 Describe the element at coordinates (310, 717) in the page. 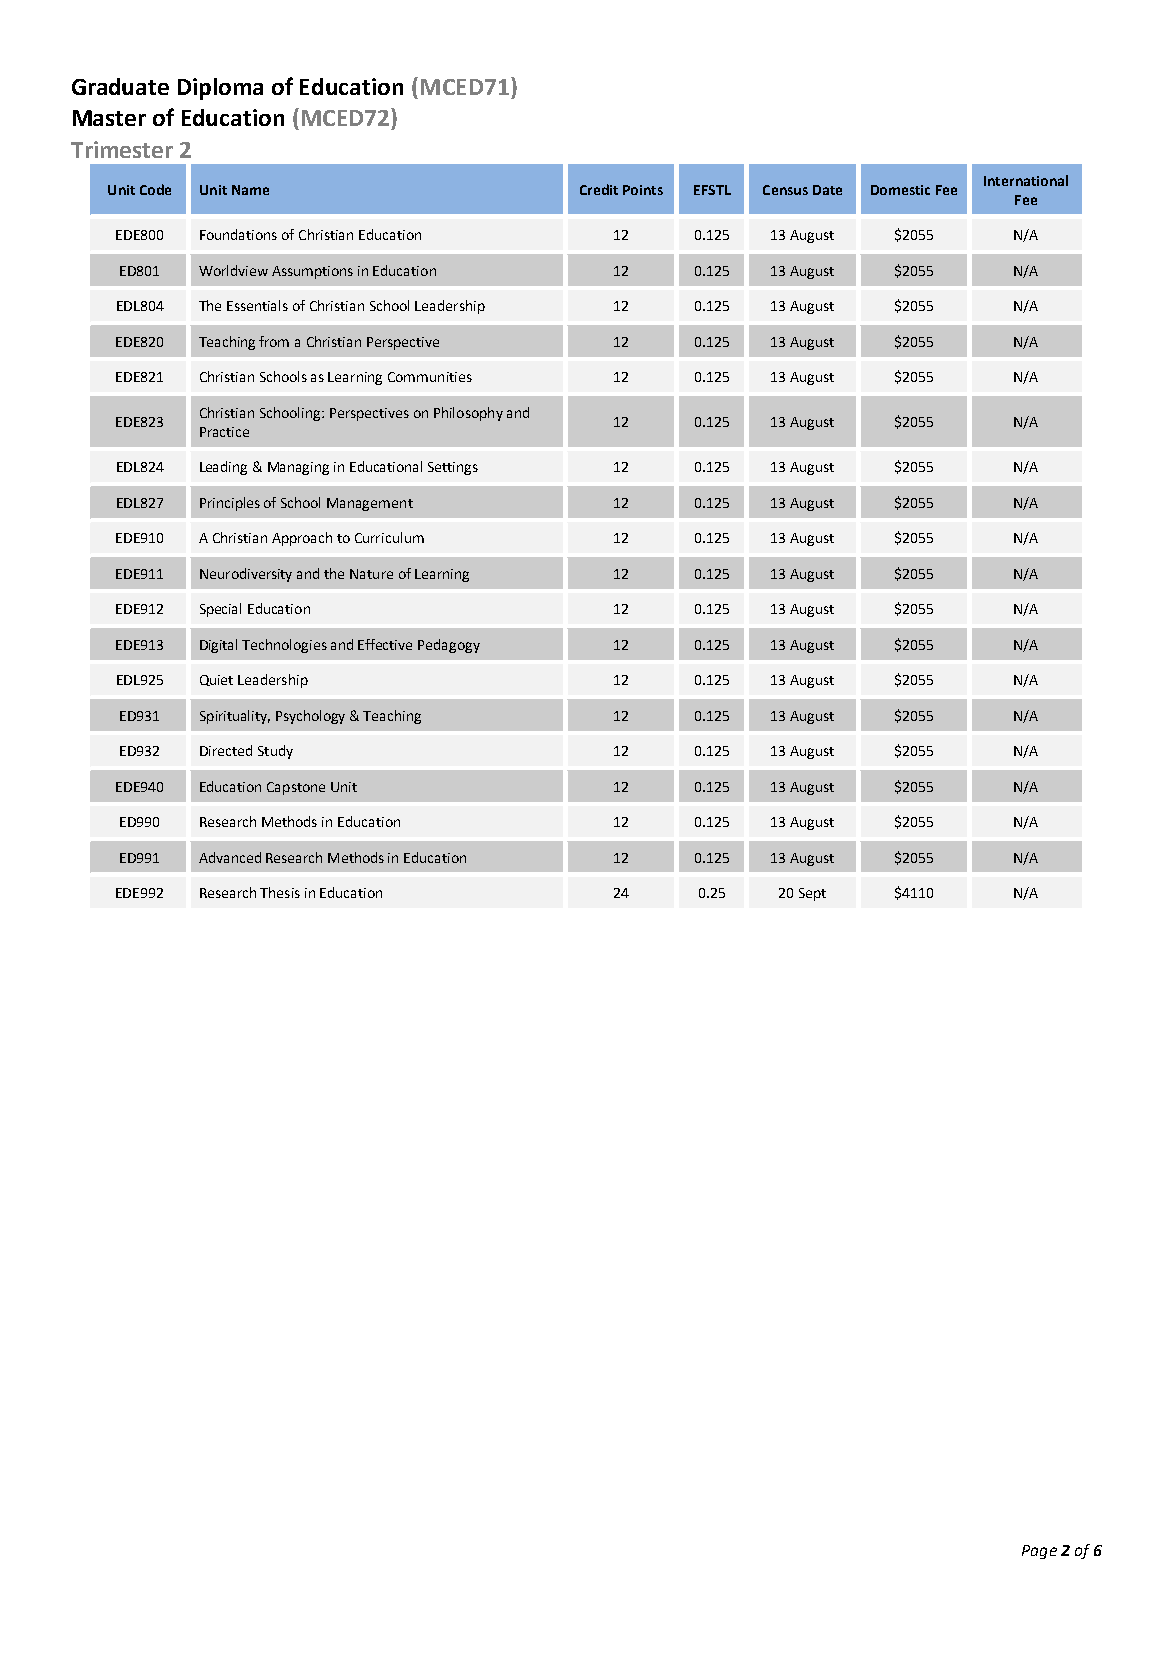

I see `Psychology` at that location.
